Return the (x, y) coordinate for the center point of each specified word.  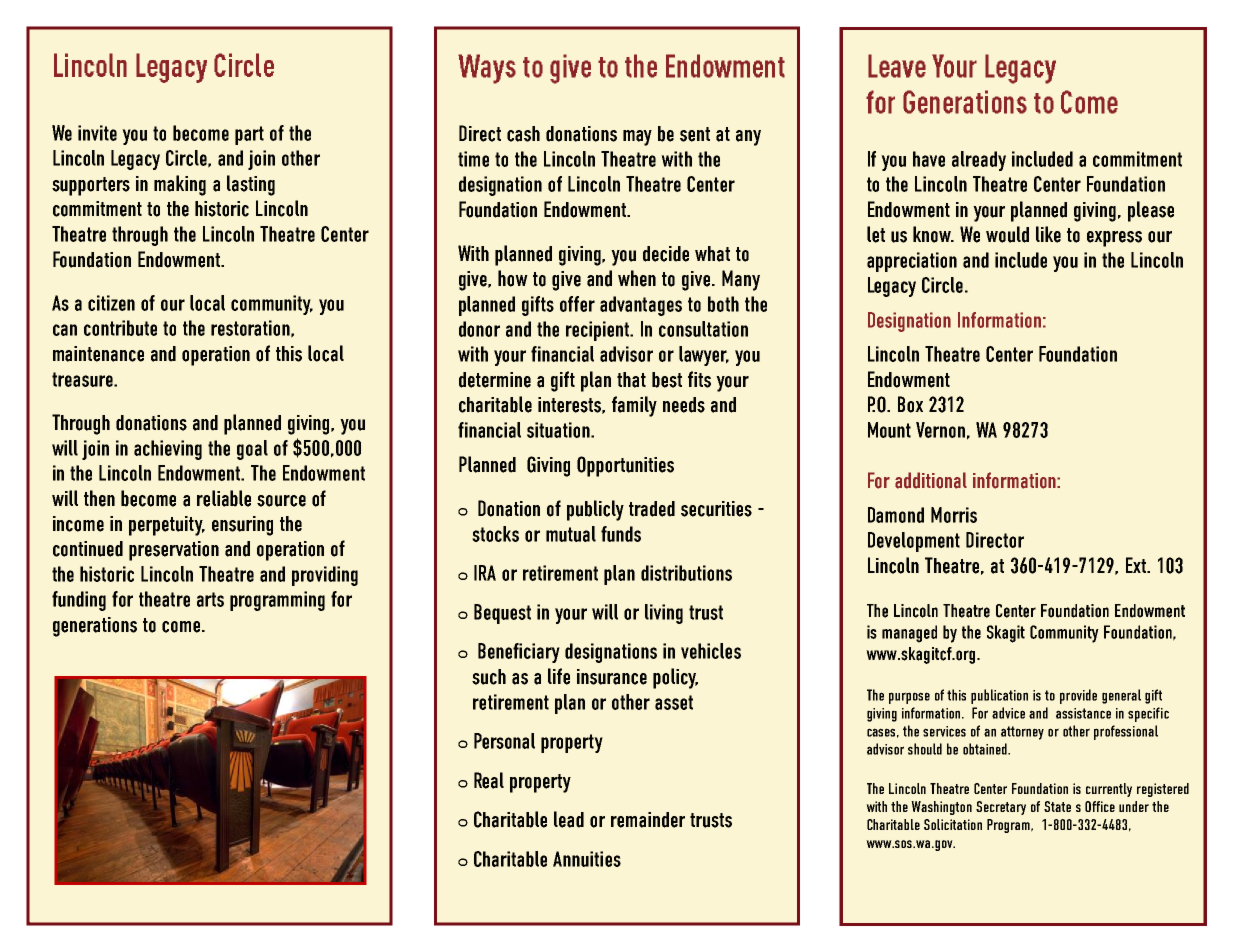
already (979, 161)
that (631, 380)
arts (210, 599)
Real (489, 780)
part (249, 135)
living (664, 614)
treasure (83, 379)
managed (909, 634)
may (637, 138)
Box (910, 404)
